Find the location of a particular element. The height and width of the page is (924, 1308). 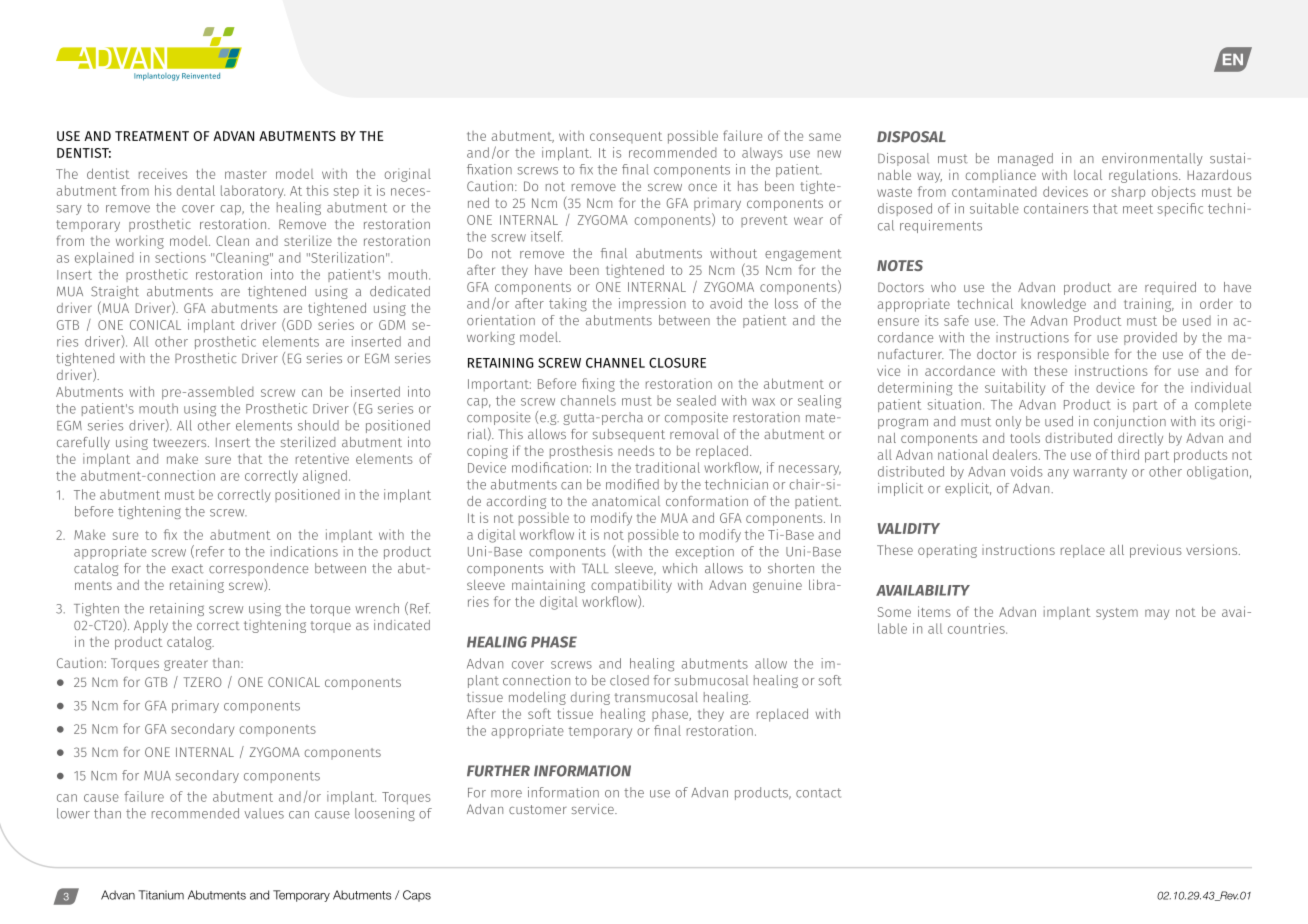

local is located at coordinates (1088, 175).
